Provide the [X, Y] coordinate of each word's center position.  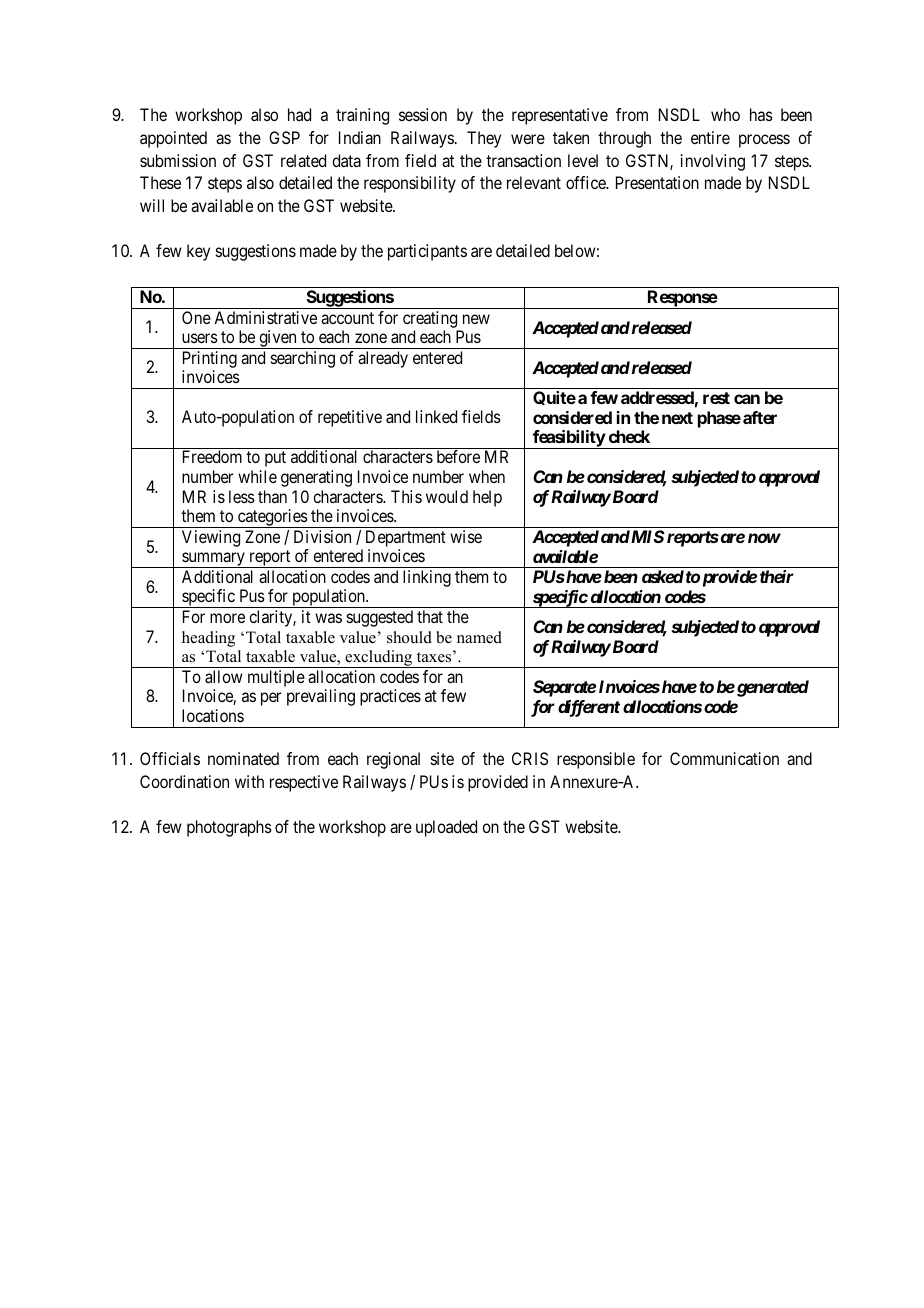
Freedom [212, 456]
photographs [229, 828]
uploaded [446, 828]
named [479, 637]
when [487, 476]
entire [710, 137]
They [484, 139]
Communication [724, 758]
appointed [173, 139]
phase [719, 419]
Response [681, 299]
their [777, 576]
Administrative [265, 317]
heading [208, 639]
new [476, 319]
